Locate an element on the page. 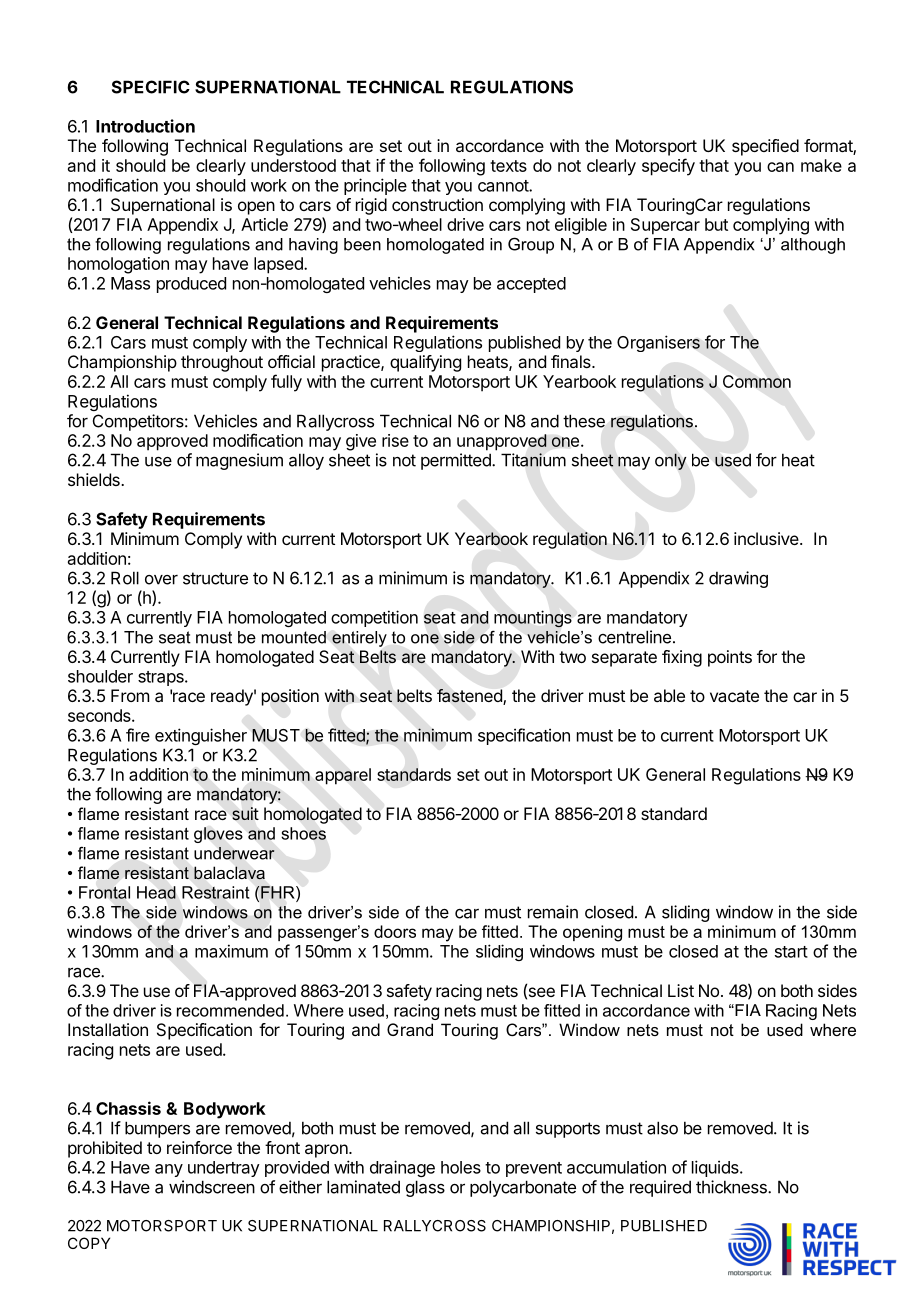 The image size is (924, 1307). start is located at coordinates (791, 952).
